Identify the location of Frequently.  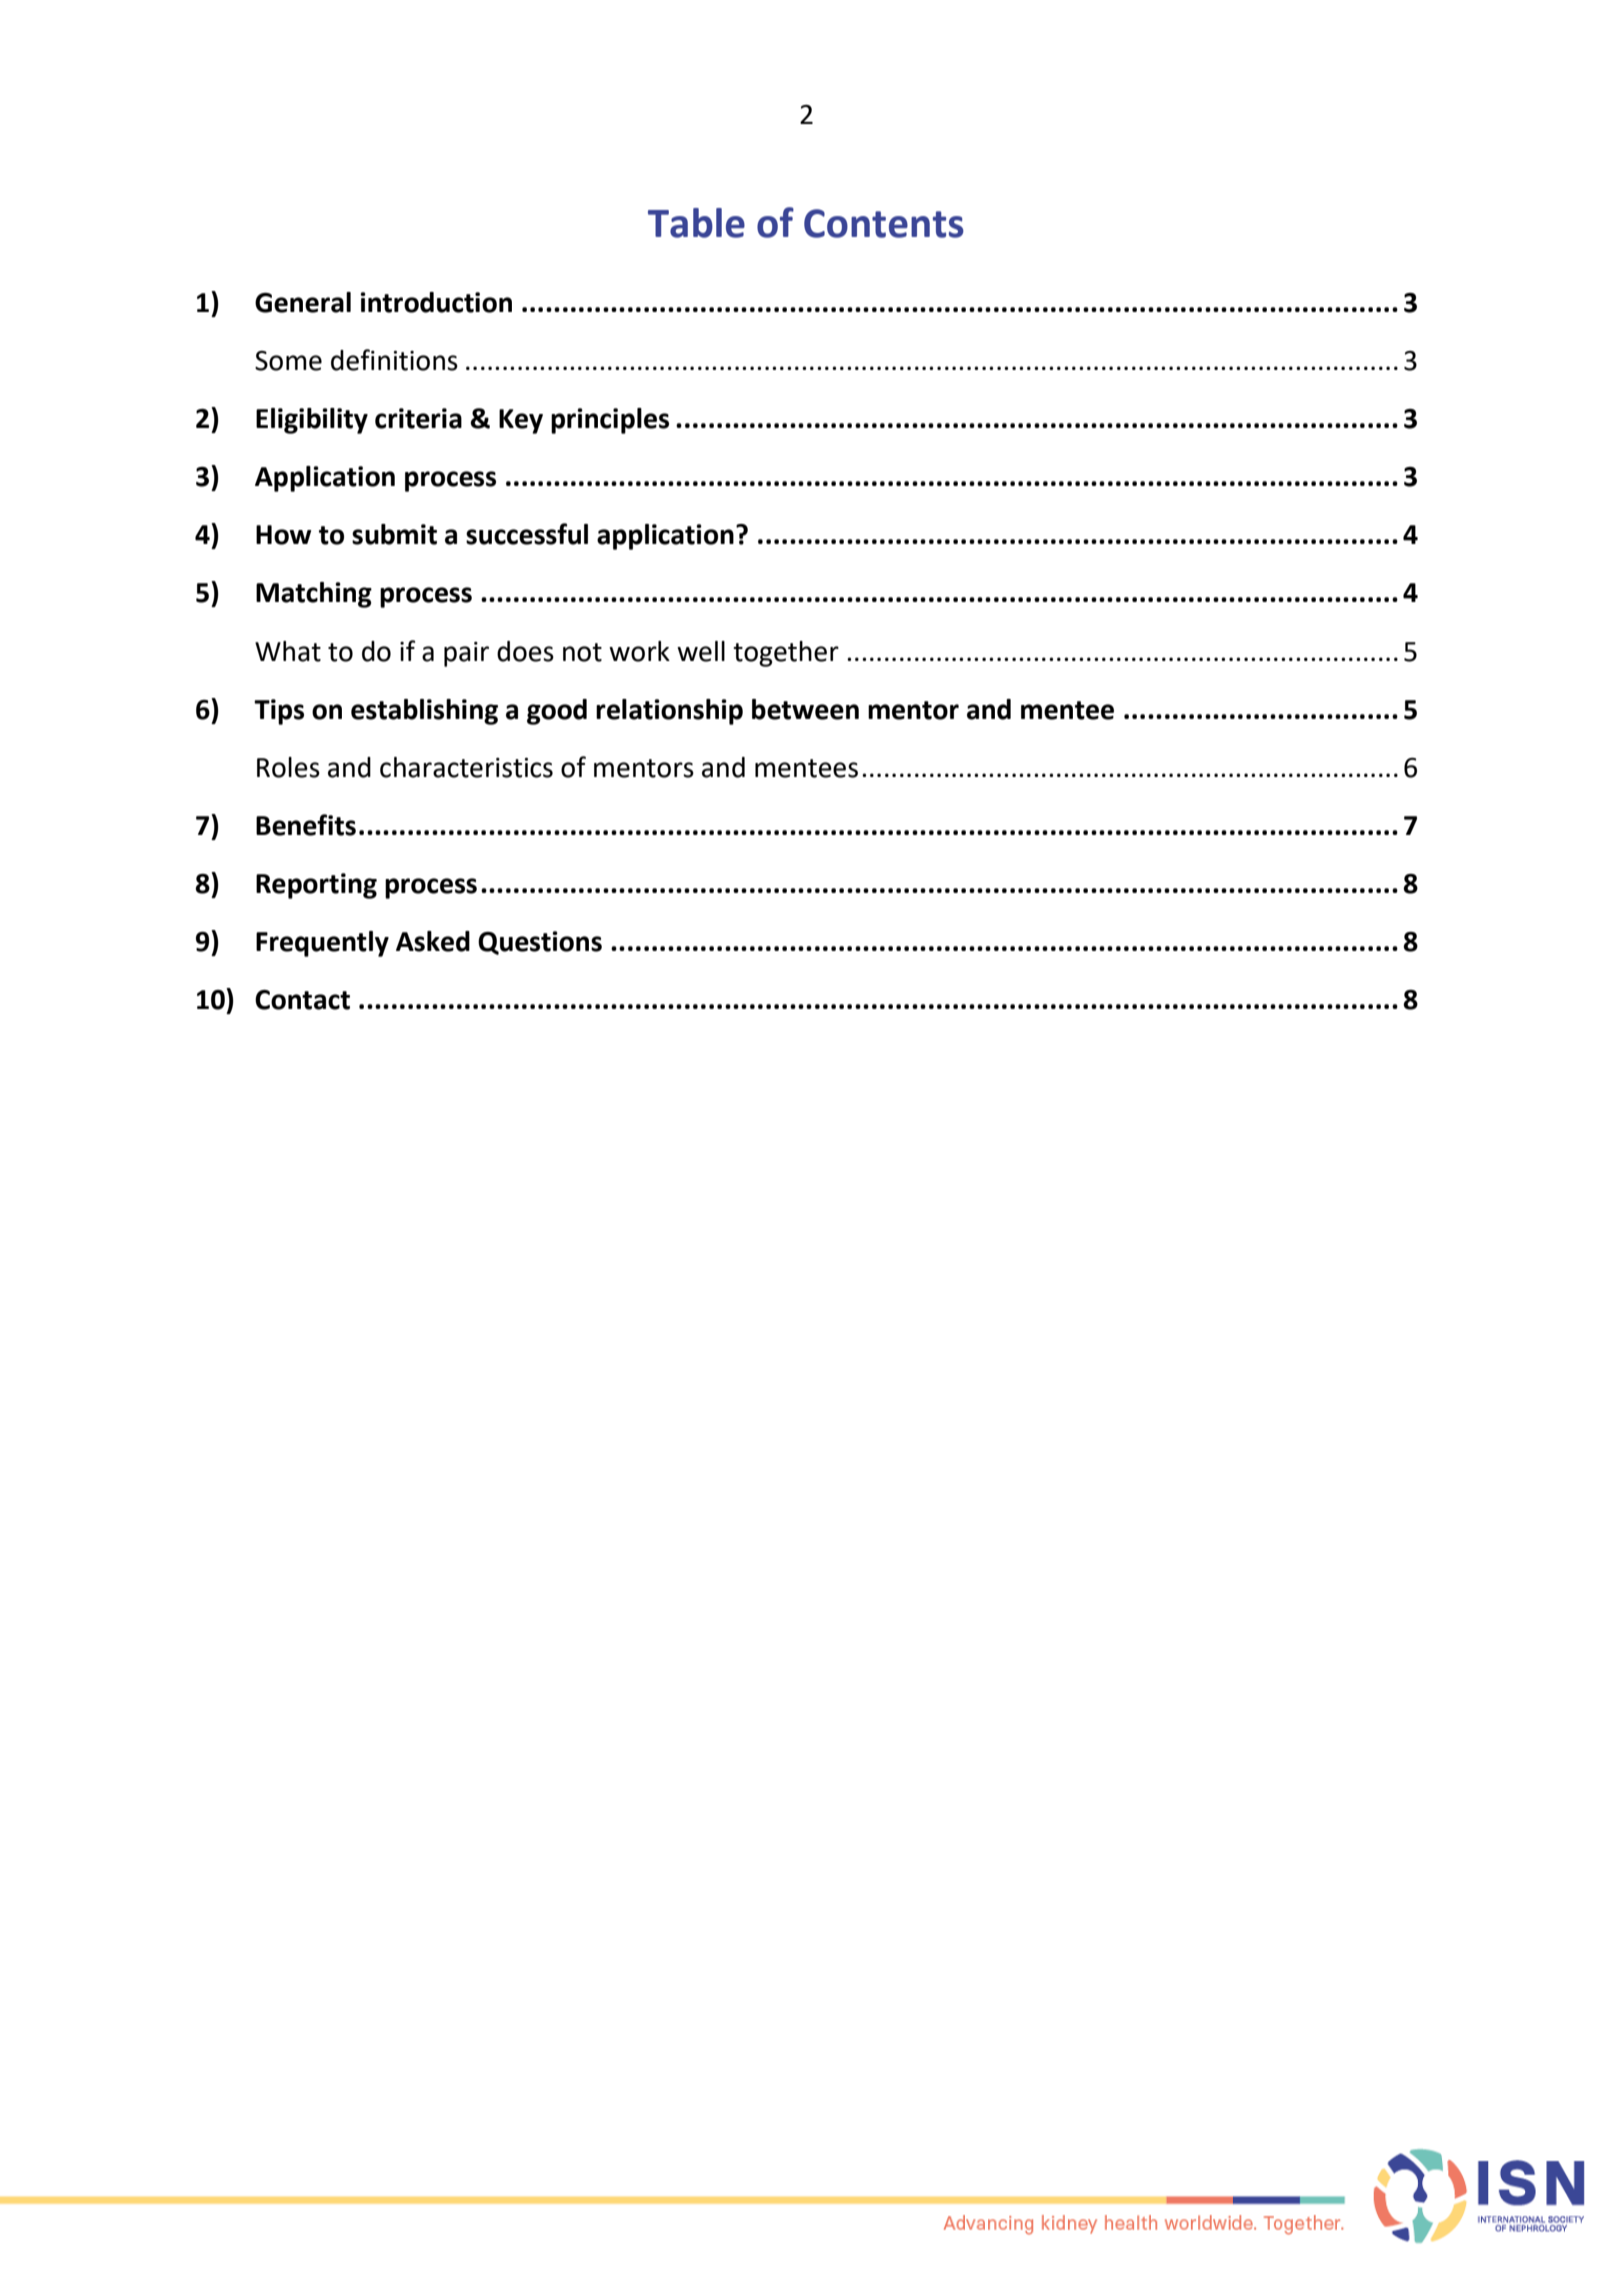
(322, 944).
